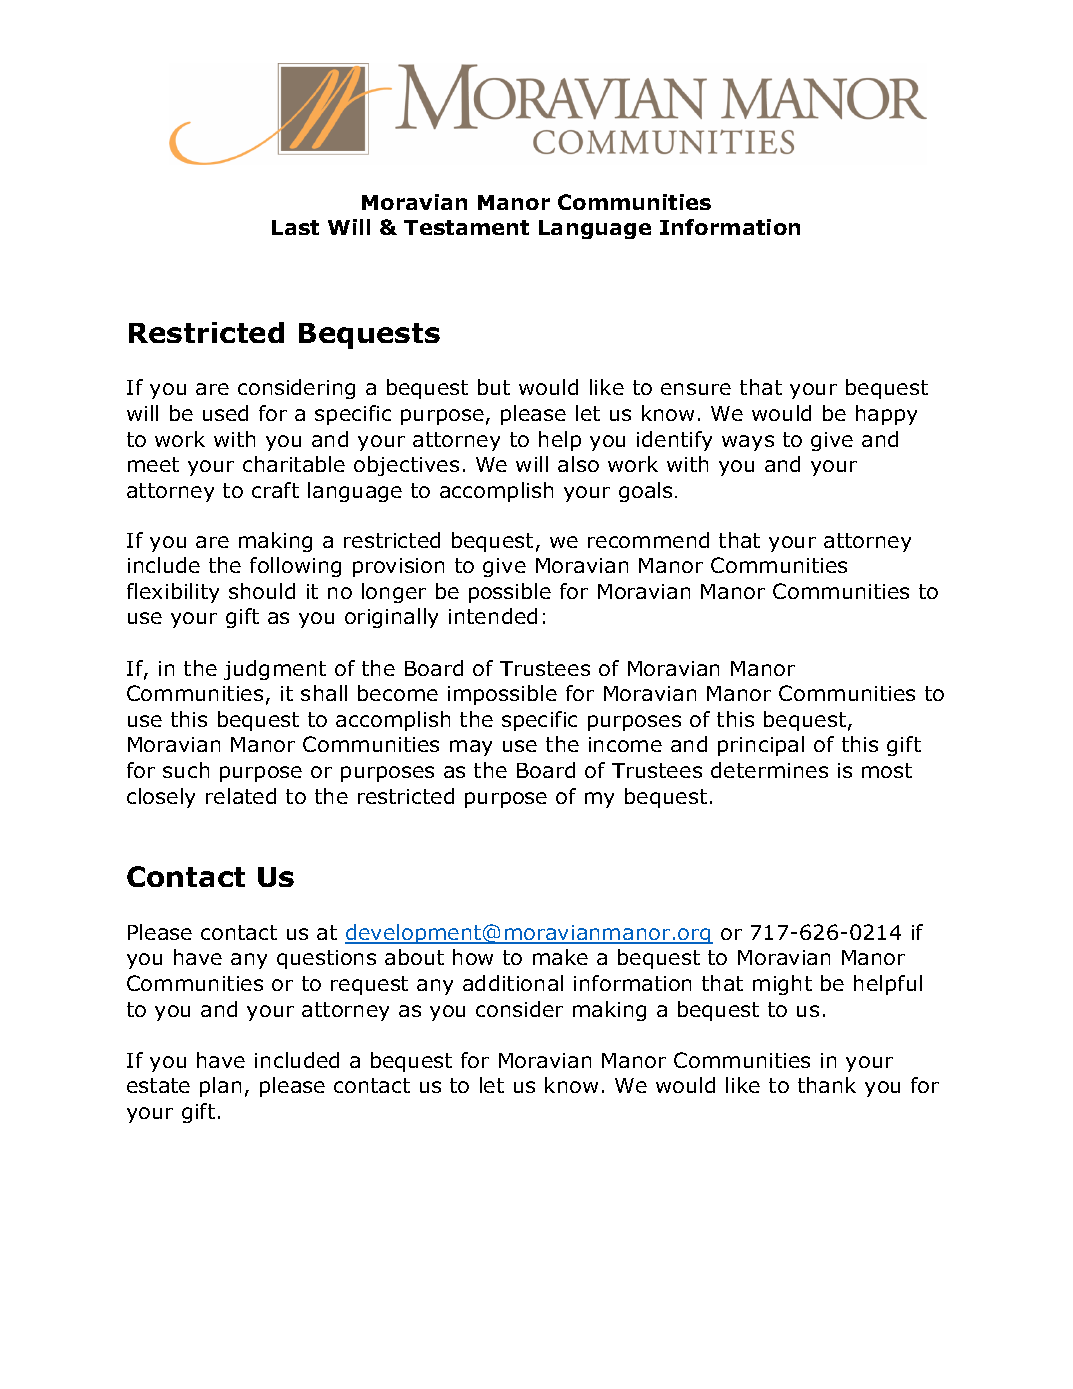  What do you see at coordinates (560, 957) in the page?
I see `make` at bounding box center [560, 957].
